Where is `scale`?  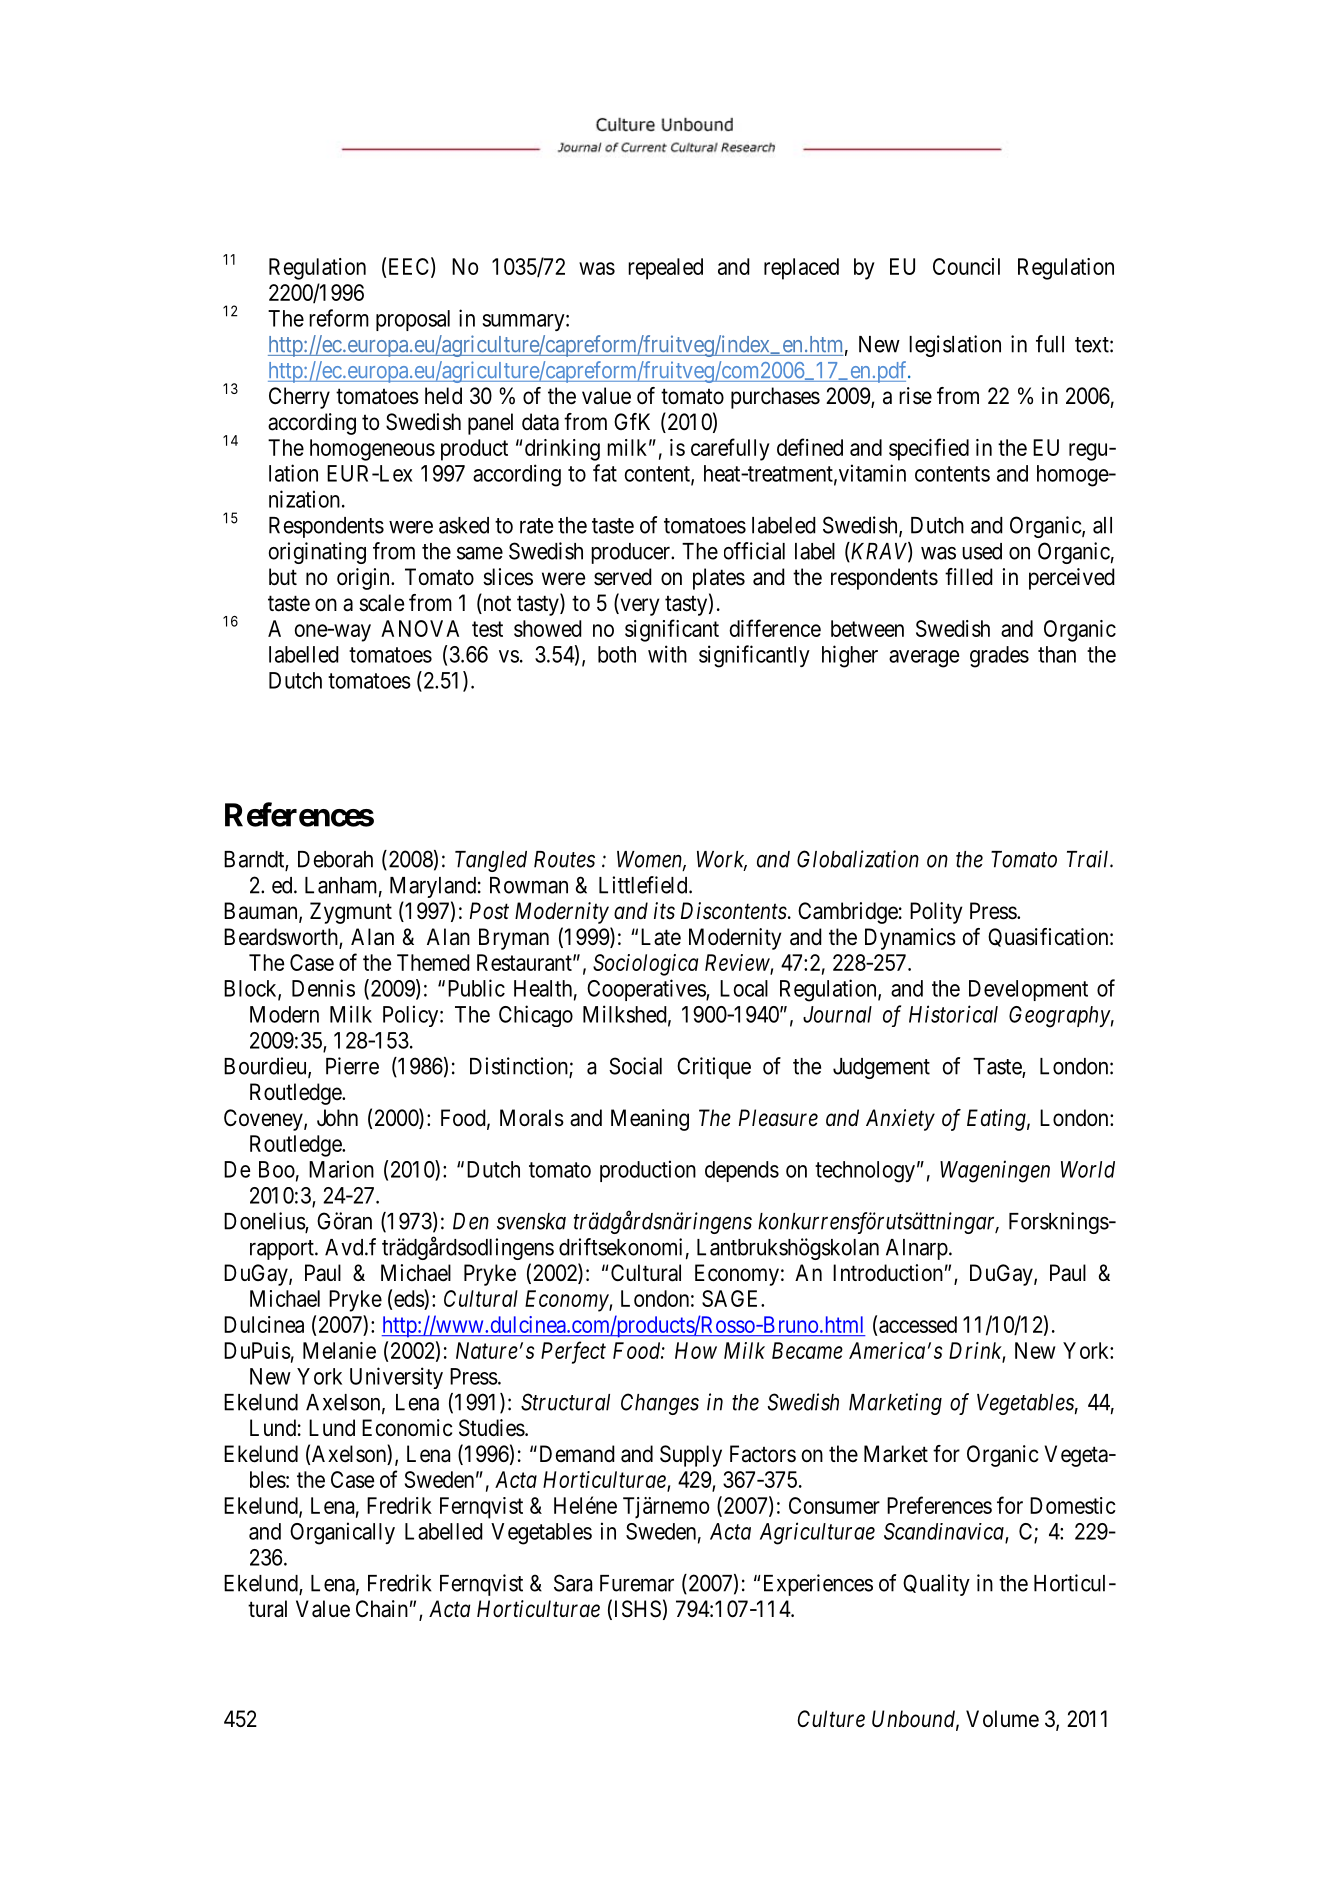 scale is located at coordinates (381, 603).
